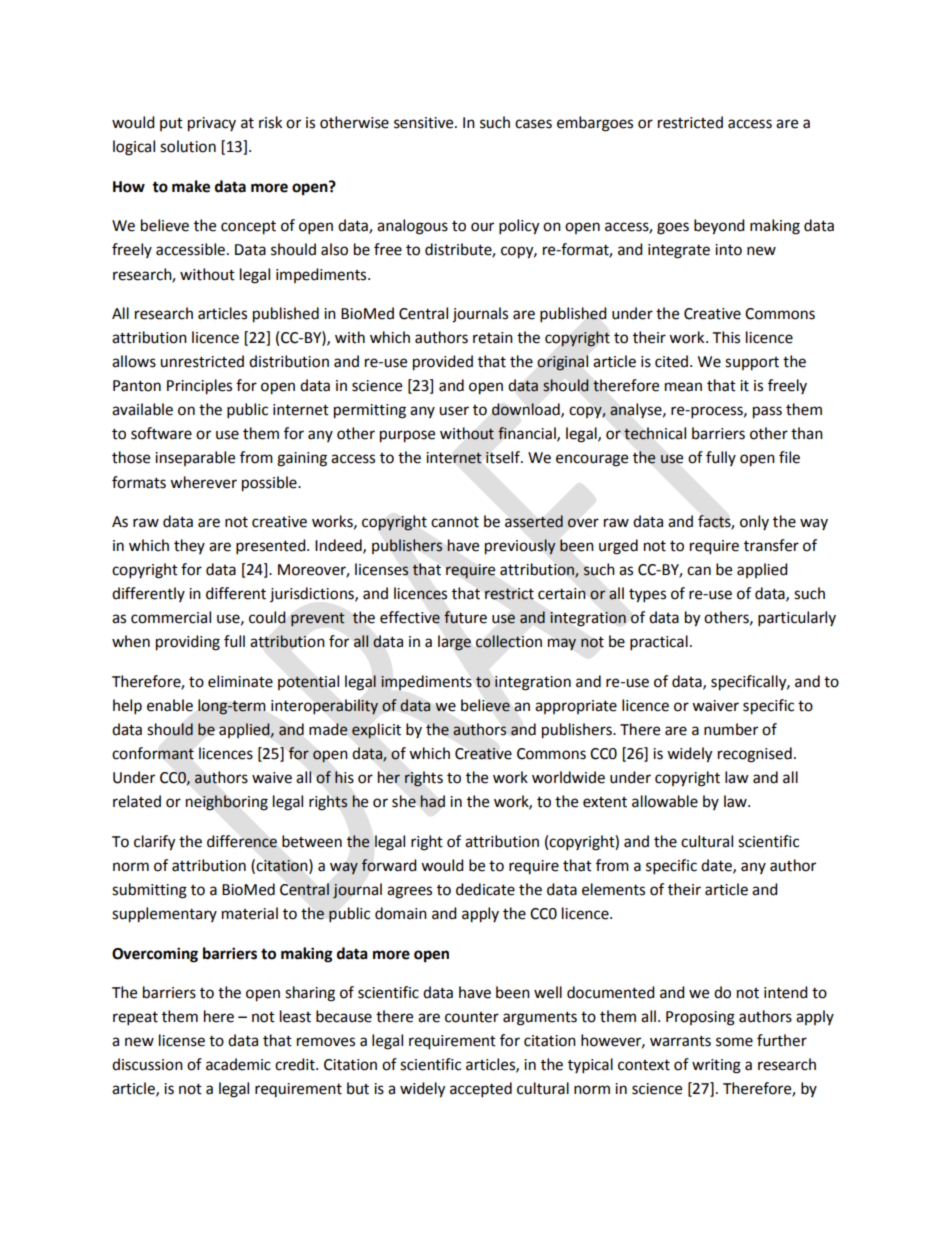 This screenshot has height=1233, width=952. What do you see at coordinates (188, 146) in the screenshot?
I see `solution` at bounding box center [188, 146].
